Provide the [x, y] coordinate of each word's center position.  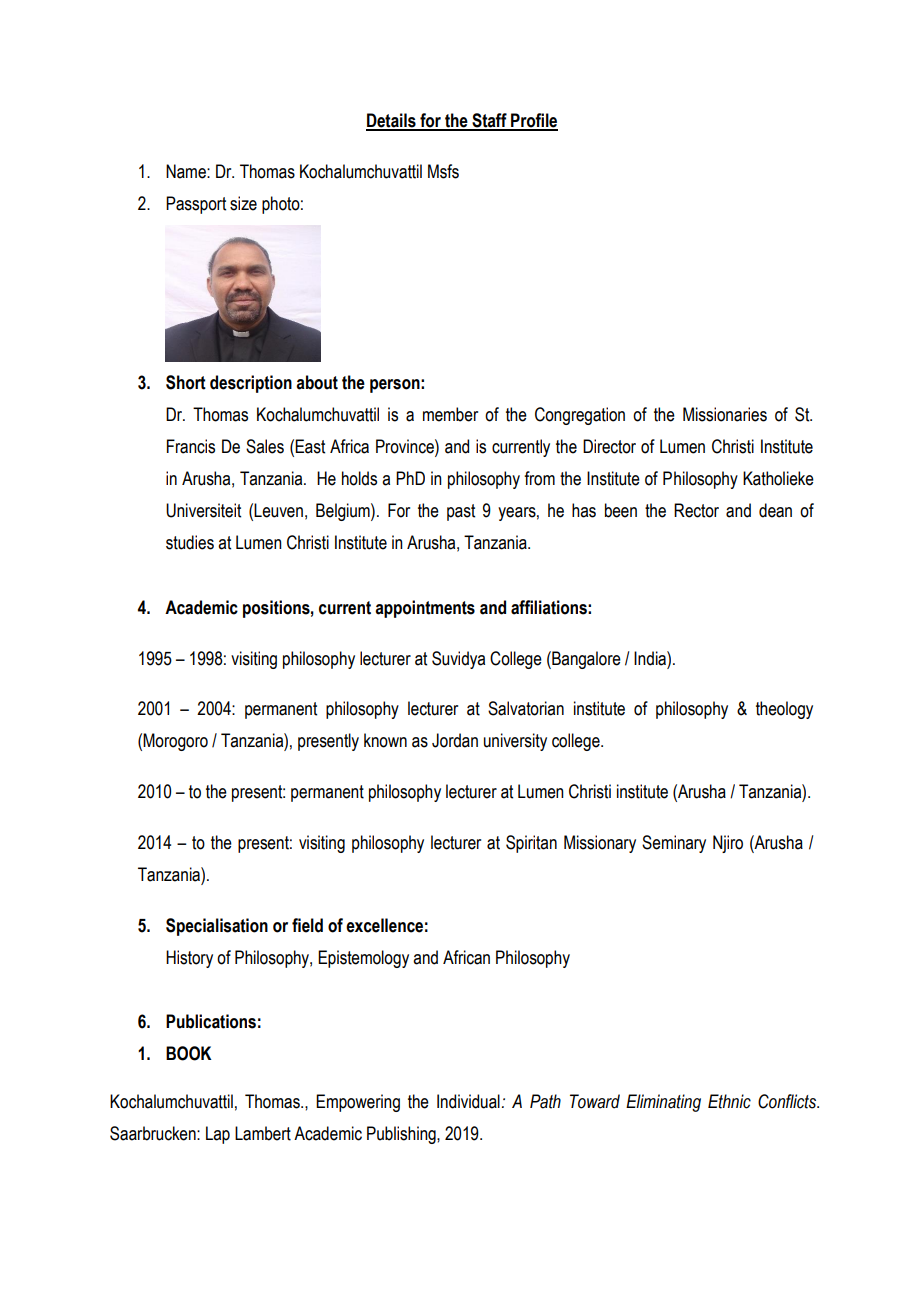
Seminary [674, 844]
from [539, 478]
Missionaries [725, 414]
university [515, 742]
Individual [468, 1101]
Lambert [263, 1133]
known [385, 740]
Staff [489, 121]
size [243, 203]
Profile [533, 121]
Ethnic [729, 1101]
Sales [265, 446]
